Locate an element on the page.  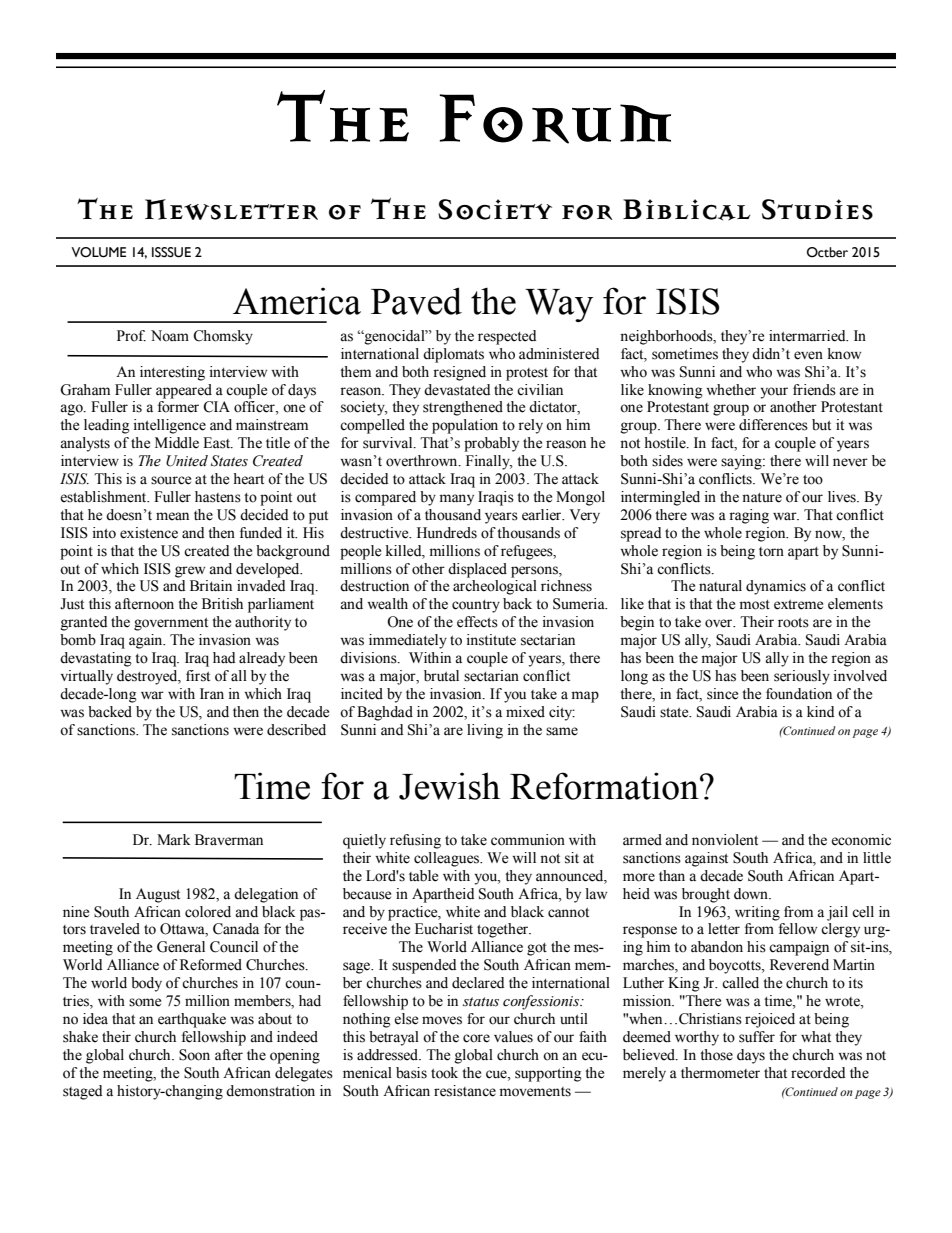
recorded is located at coordinates (818, 1073).
